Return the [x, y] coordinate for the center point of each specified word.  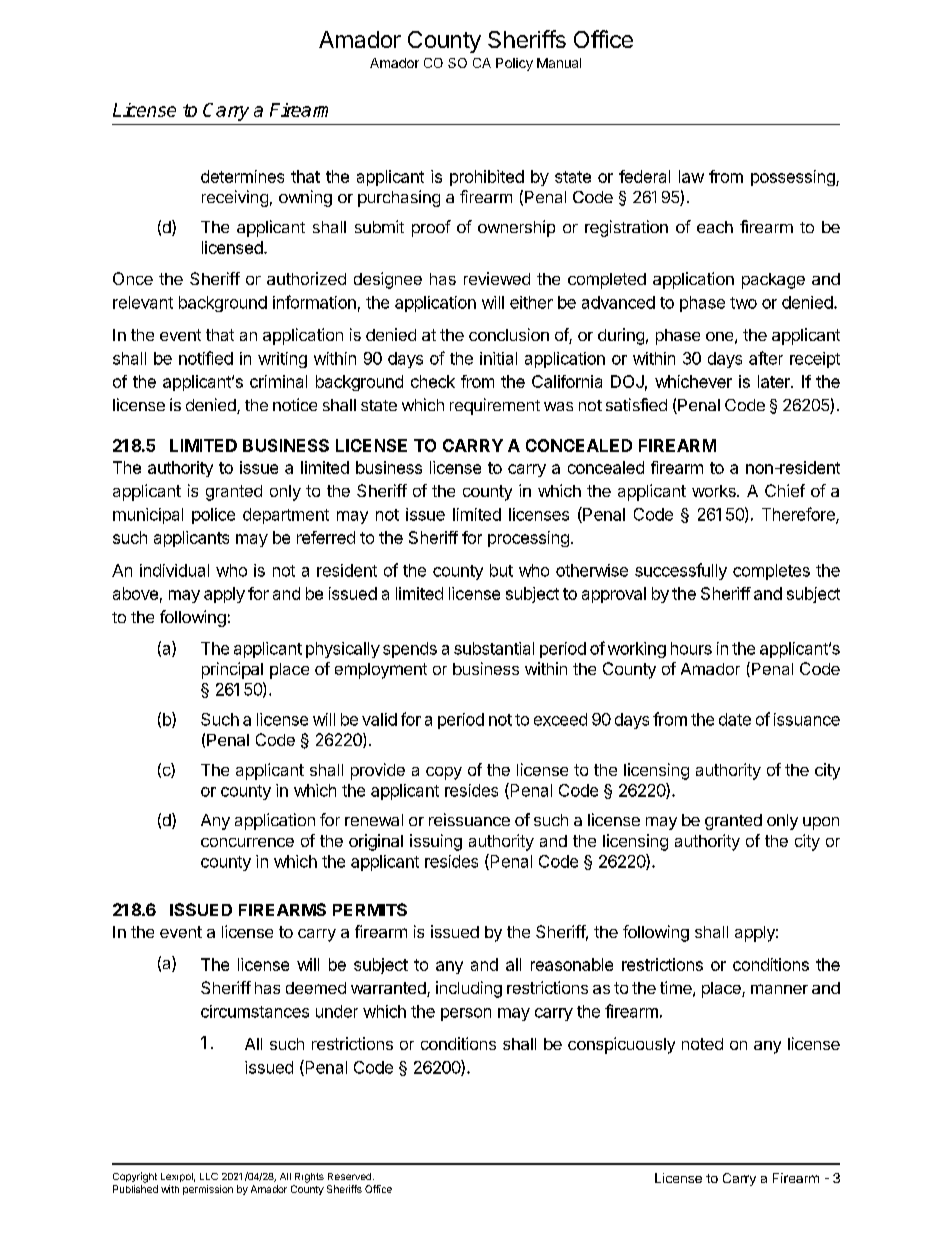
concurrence [247, 842]
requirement [495, 406]
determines [242, 176]
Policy [514, 64]
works [715, 491]
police [213, 516]
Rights [309, 1178]
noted [702, 1044]
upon [821, 823]
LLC [209, 1176]
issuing [436, 842]
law [691, 176]
